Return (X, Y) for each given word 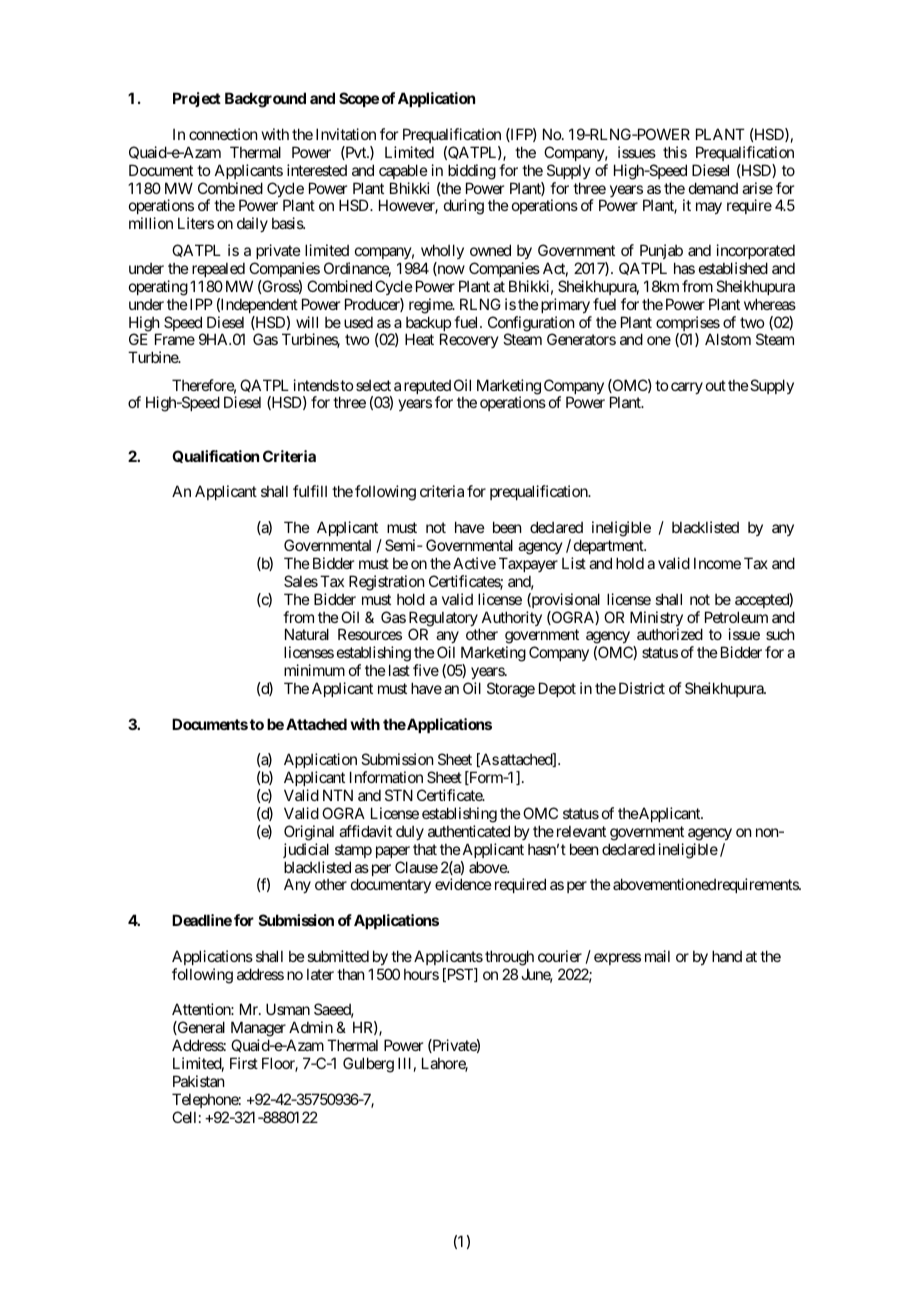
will (307, 322)
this (675, 152)
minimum (314, 670)
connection (223, 134)
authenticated (469, 831)
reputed (427, 388)
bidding (472, 172)
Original (309, 833)
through (509, 958)
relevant (581, 831)
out (716, 385)
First (244, 1063)
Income (717, 563)
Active (474, 563)
